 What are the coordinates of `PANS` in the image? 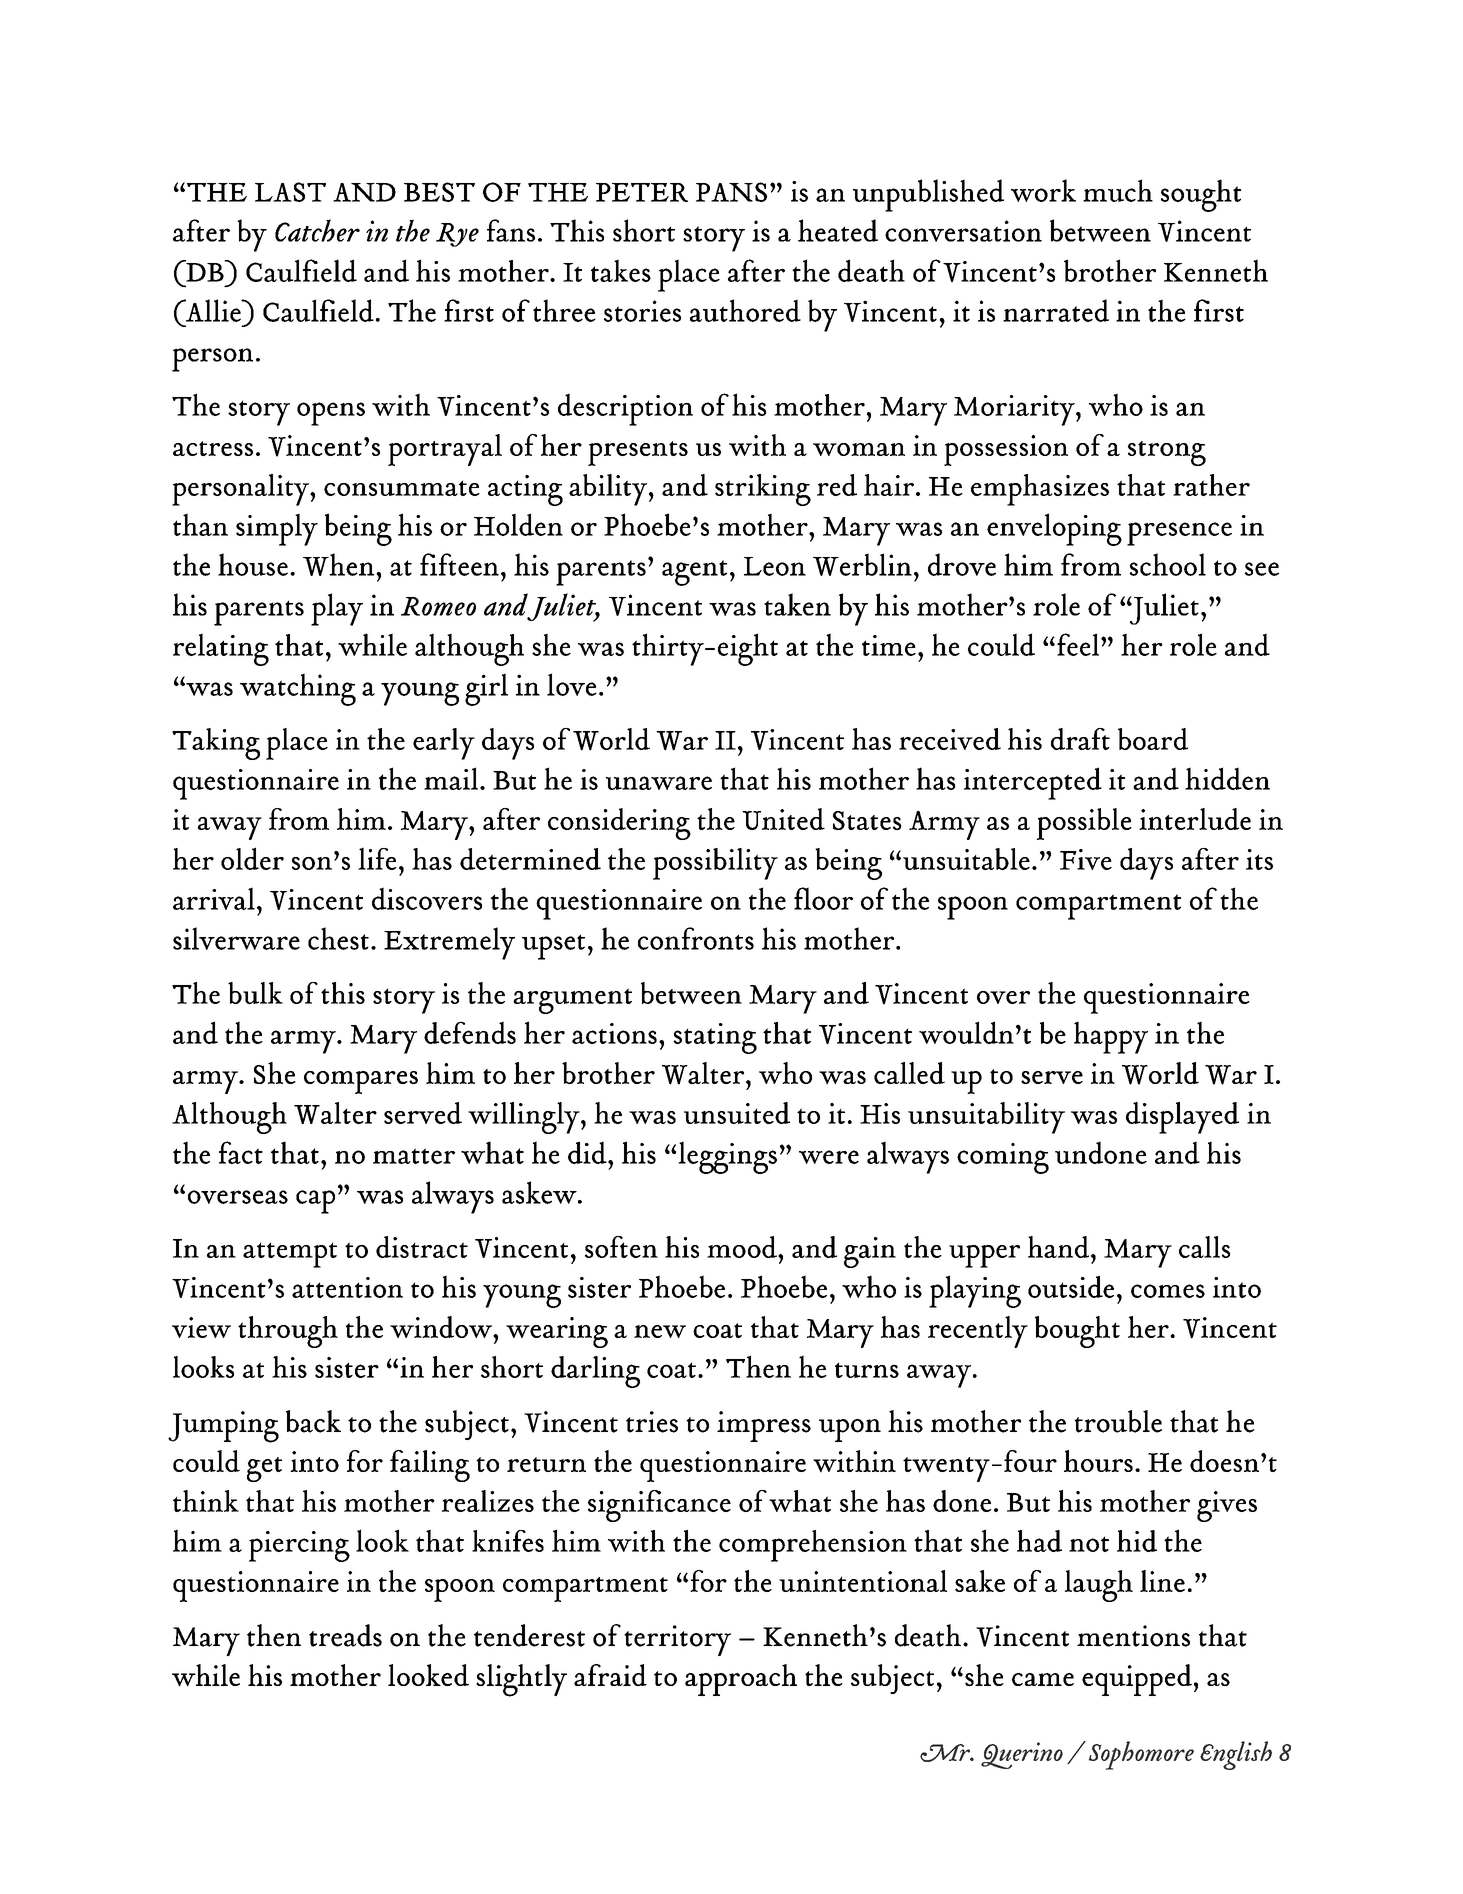 It's located at (731, 192).
